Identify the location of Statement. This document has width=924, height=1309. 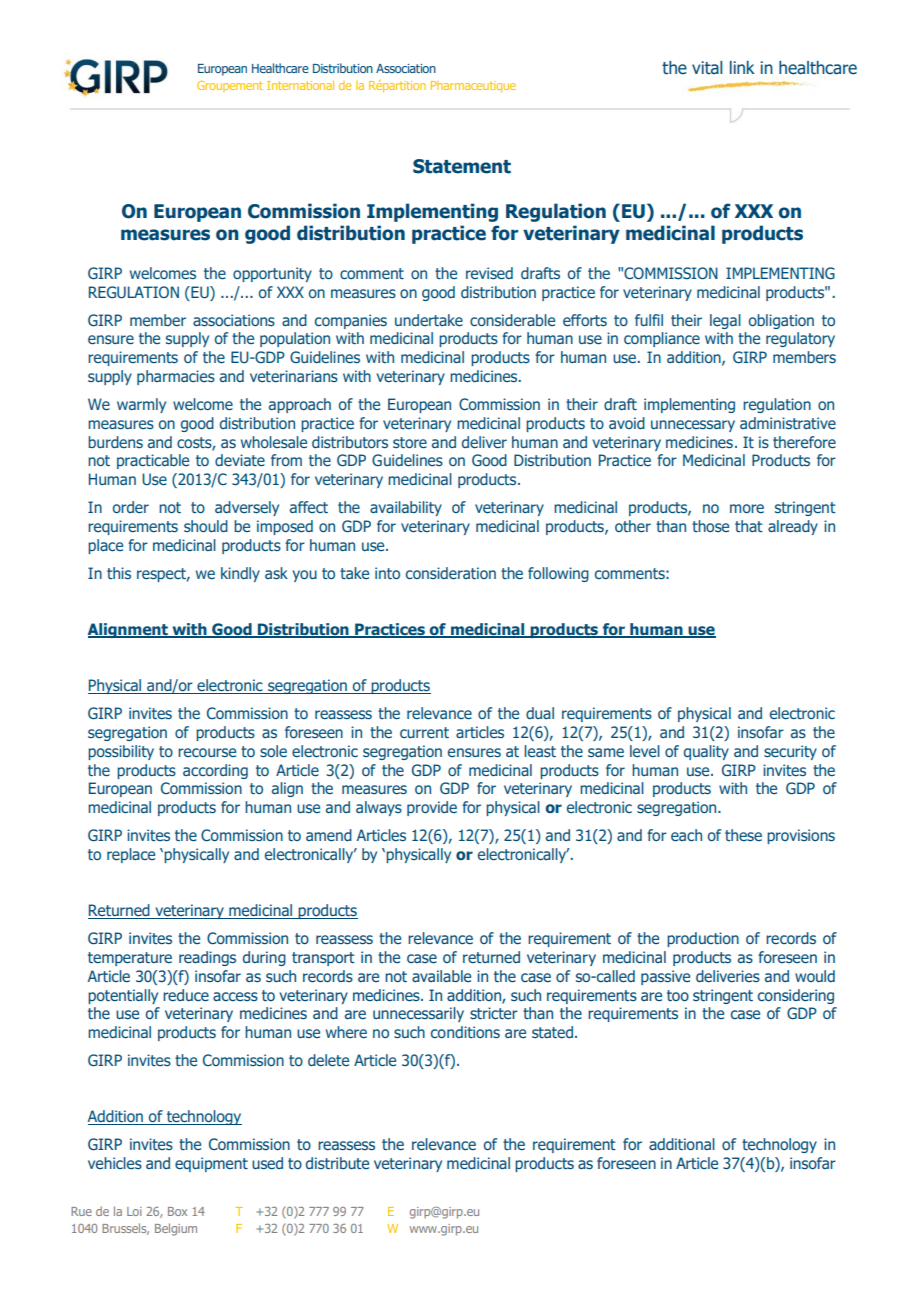
(462, 166).
